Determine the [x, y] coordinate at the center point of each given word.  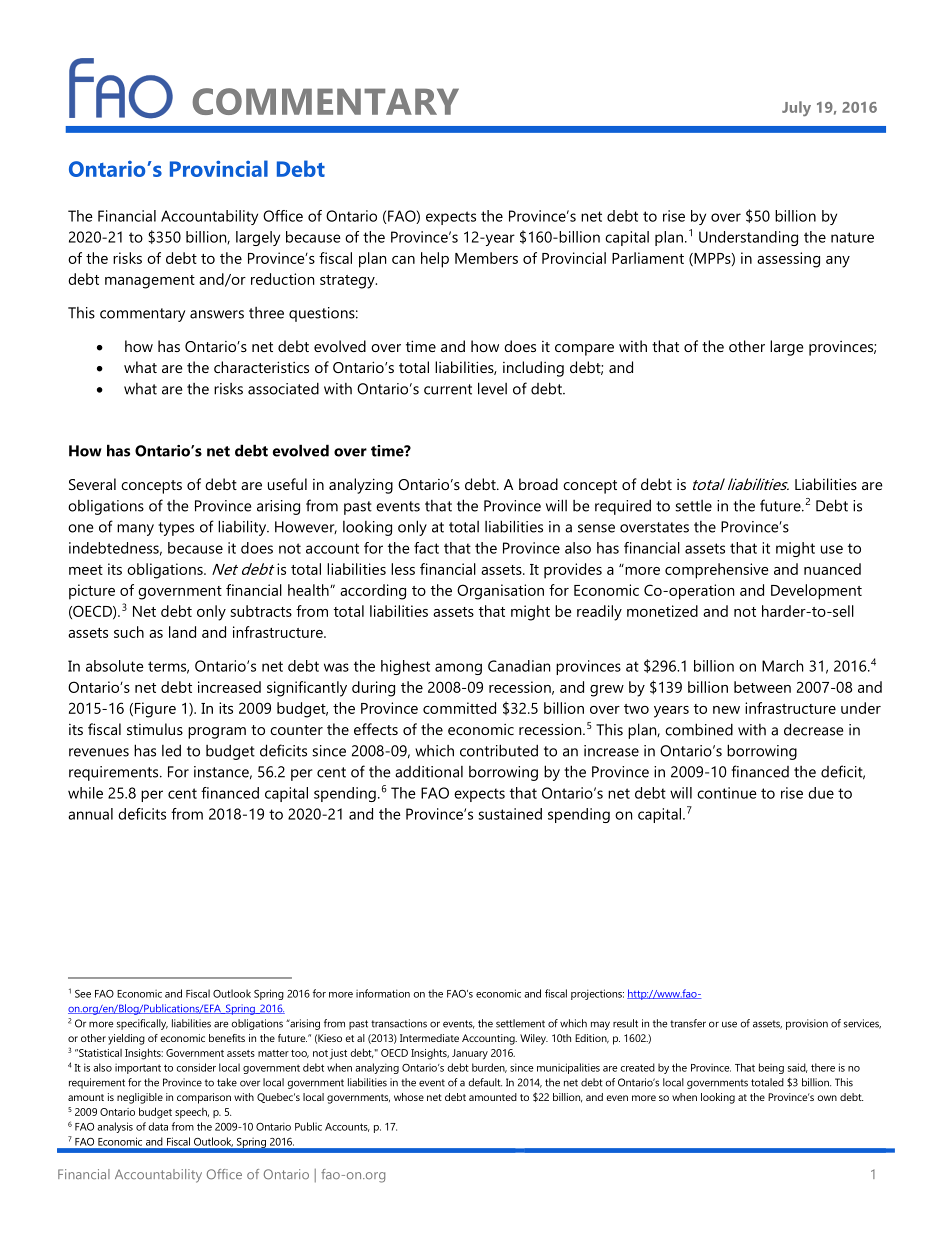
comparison [204, 1098]
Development [816, 592]
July [796, 108]
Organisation [500, 592]
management [150, 282]
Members [486, 258]
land [182, 632]
